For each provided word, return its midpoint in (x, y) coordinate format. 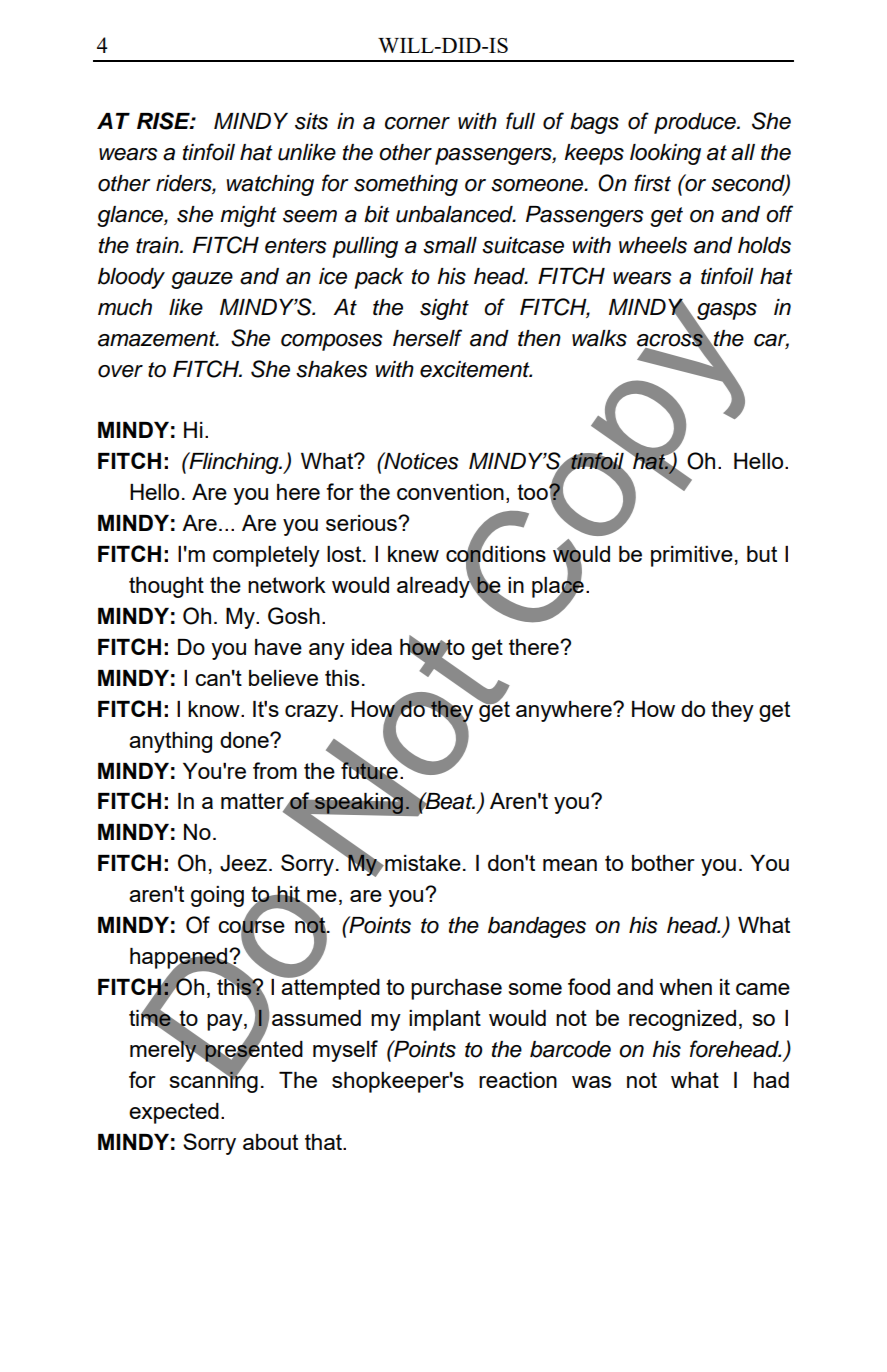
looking (665, 154)
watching (270, 185)
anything (170, 742)
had (771, 1080)
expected (174, 1113)
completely (266, 556)
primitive (692, 556)
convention (450, 492)
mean (570, 865)
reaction (518, 1080)
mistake (422, 863)
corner (417, 123)
